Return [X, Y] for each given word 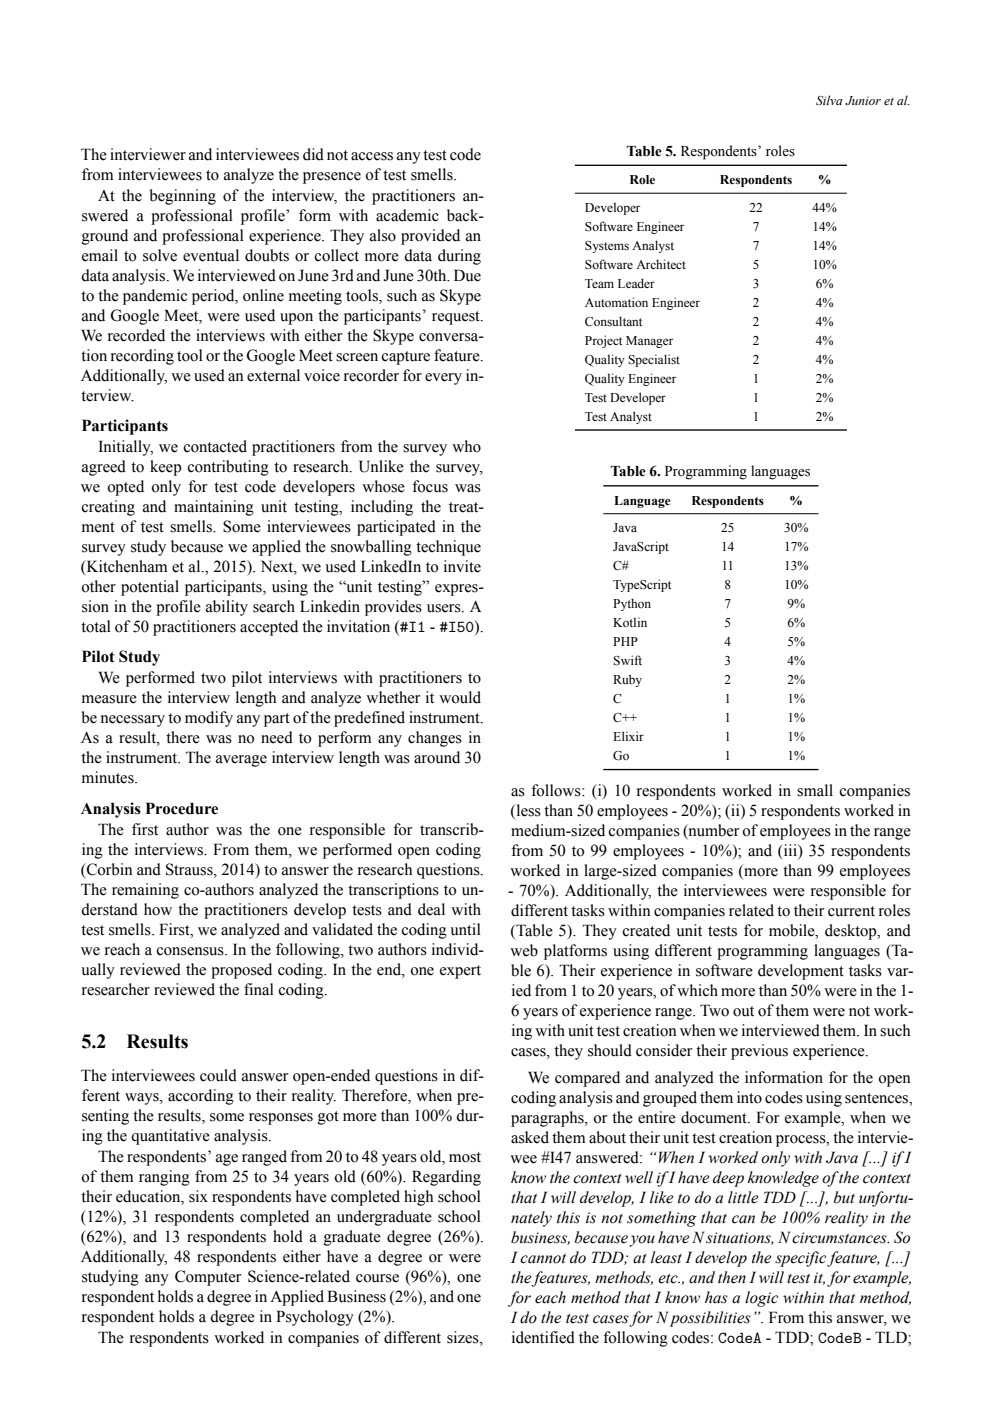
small [815, 790]
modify [209, 719]
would [460, 697]
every [443, 379]
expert [460, 972]
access [372, 156]
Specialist [654, 360]
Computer [208, 1278]
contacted [215, 446]
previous [759, 1052]
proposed [241, 971]
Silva [829, 100]
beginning [182, 197]
